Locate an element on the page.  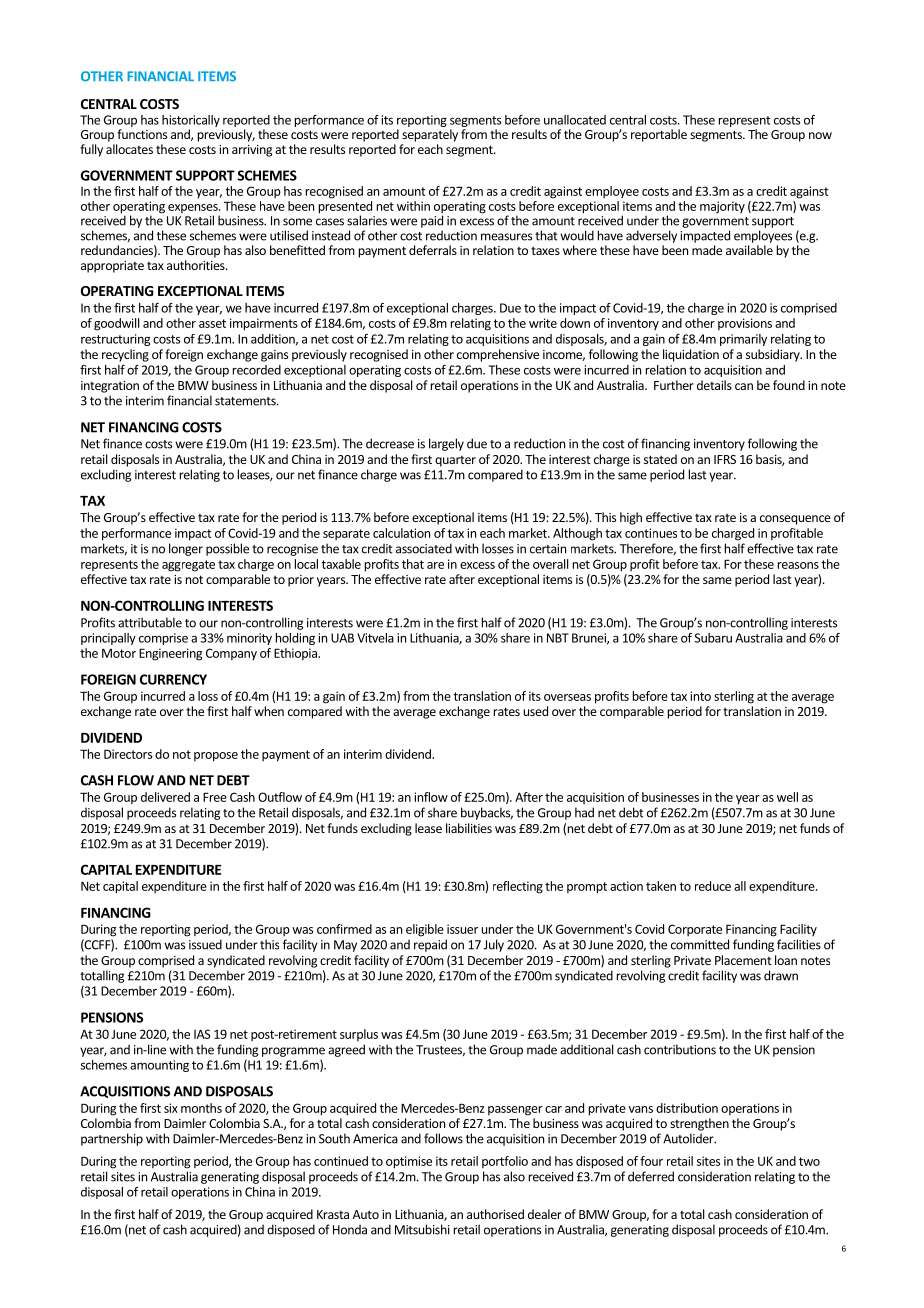
largely is located at coordinates (446, 444).
